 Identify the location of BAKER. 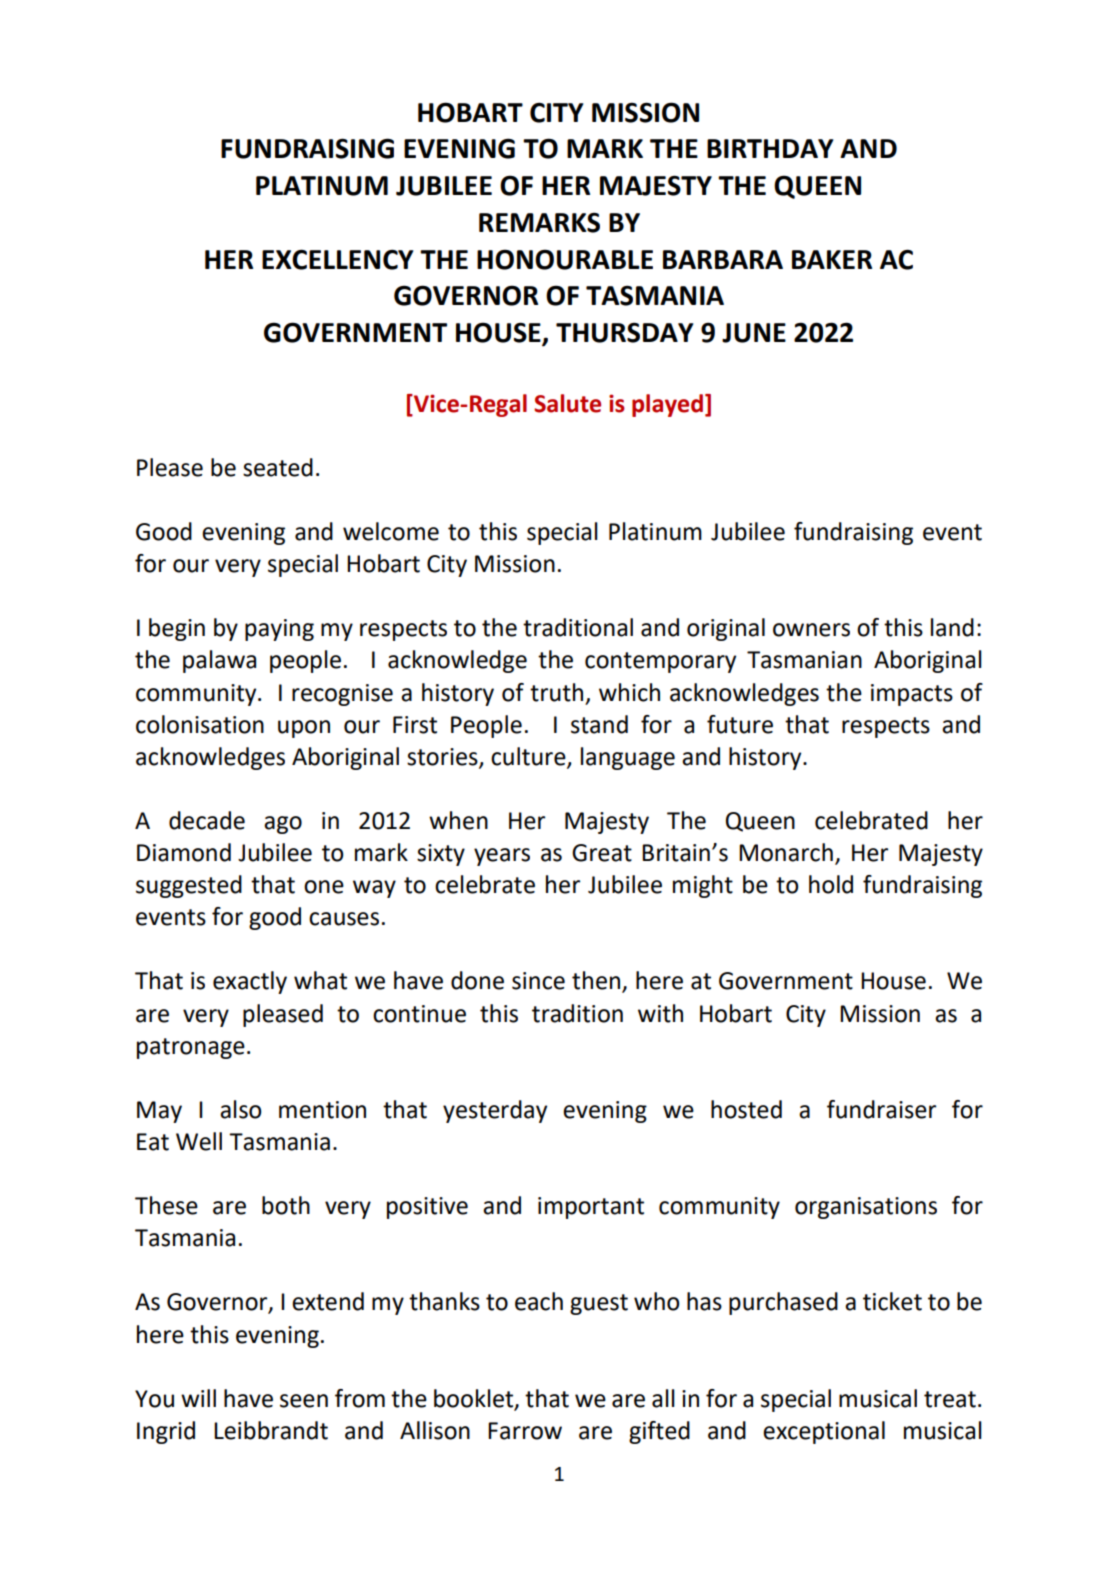
(832, 259).
